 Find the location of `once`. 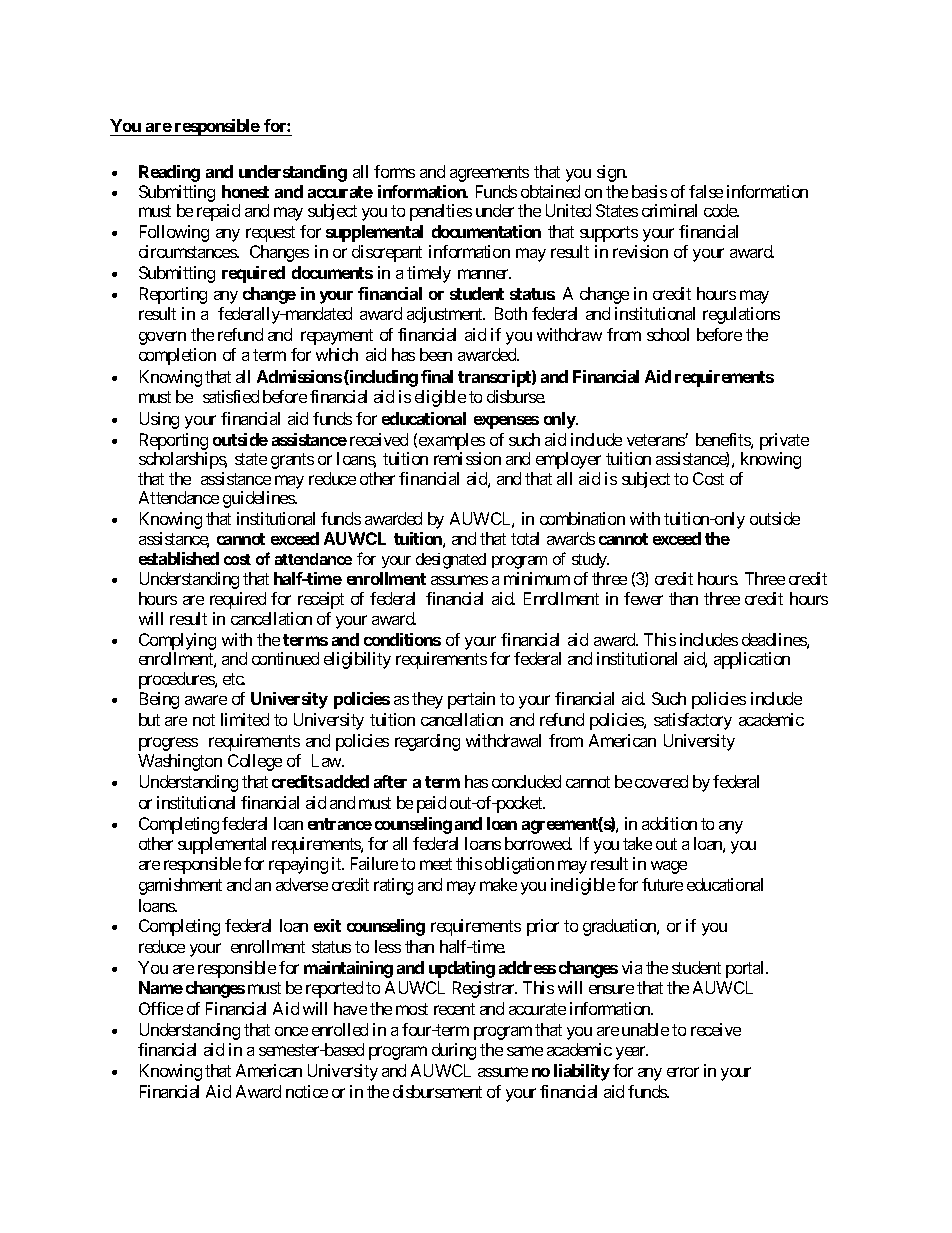

once is located at coordinates (291, 1031).
